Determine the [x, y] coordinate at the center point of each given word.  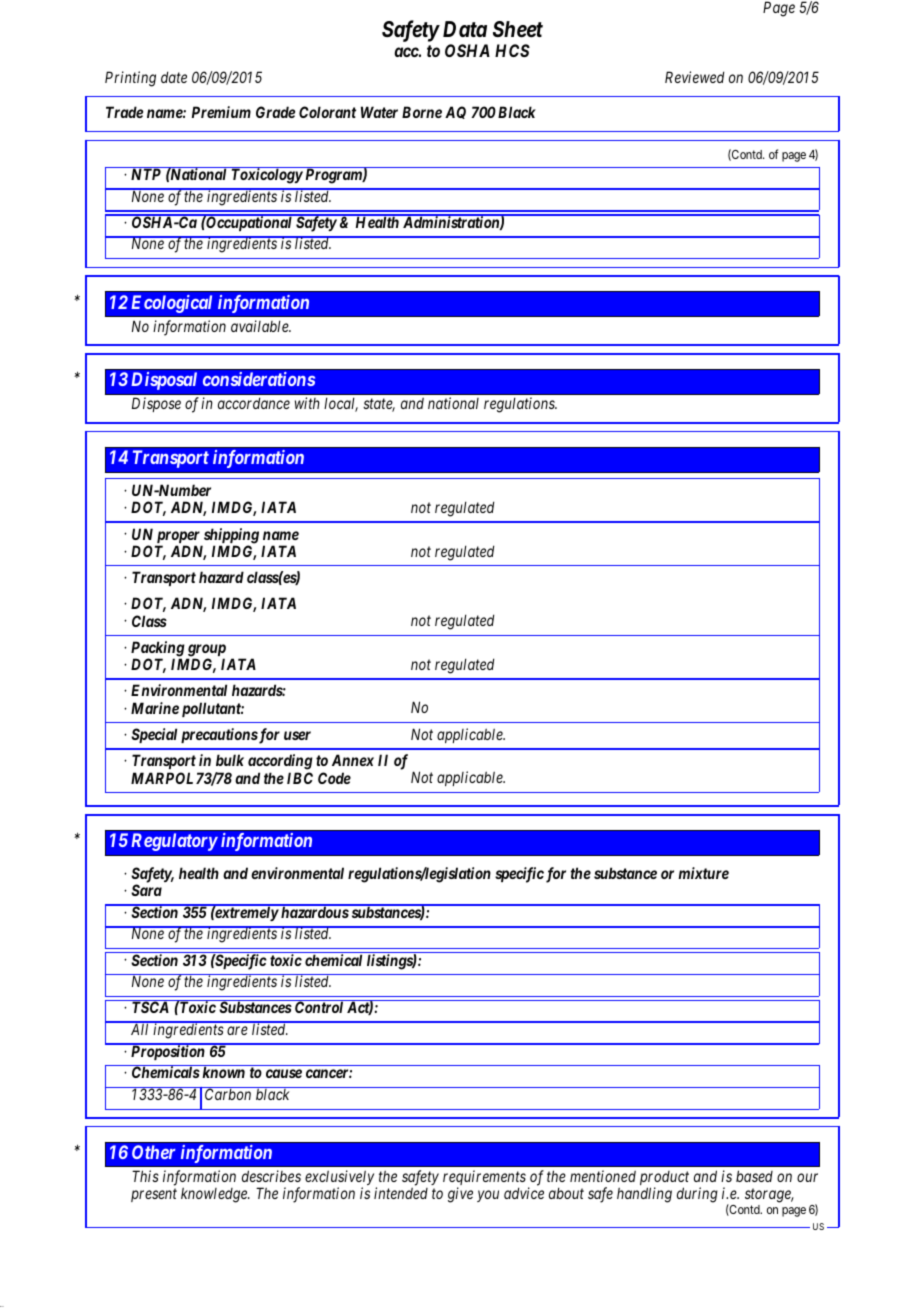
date [174, 77]
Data [465, 29]
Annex [353, 760]
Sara [146, 890]
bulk [230, 760]
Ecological [171, 304]
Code [334, 778]
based [754, 1176]
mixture [703, 873]
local [341, 404]
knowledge [215, 1195]
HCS [512, 50]
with [307, 403]
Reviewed [694, 77]
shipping [230, 537]
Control [319, 1007]
